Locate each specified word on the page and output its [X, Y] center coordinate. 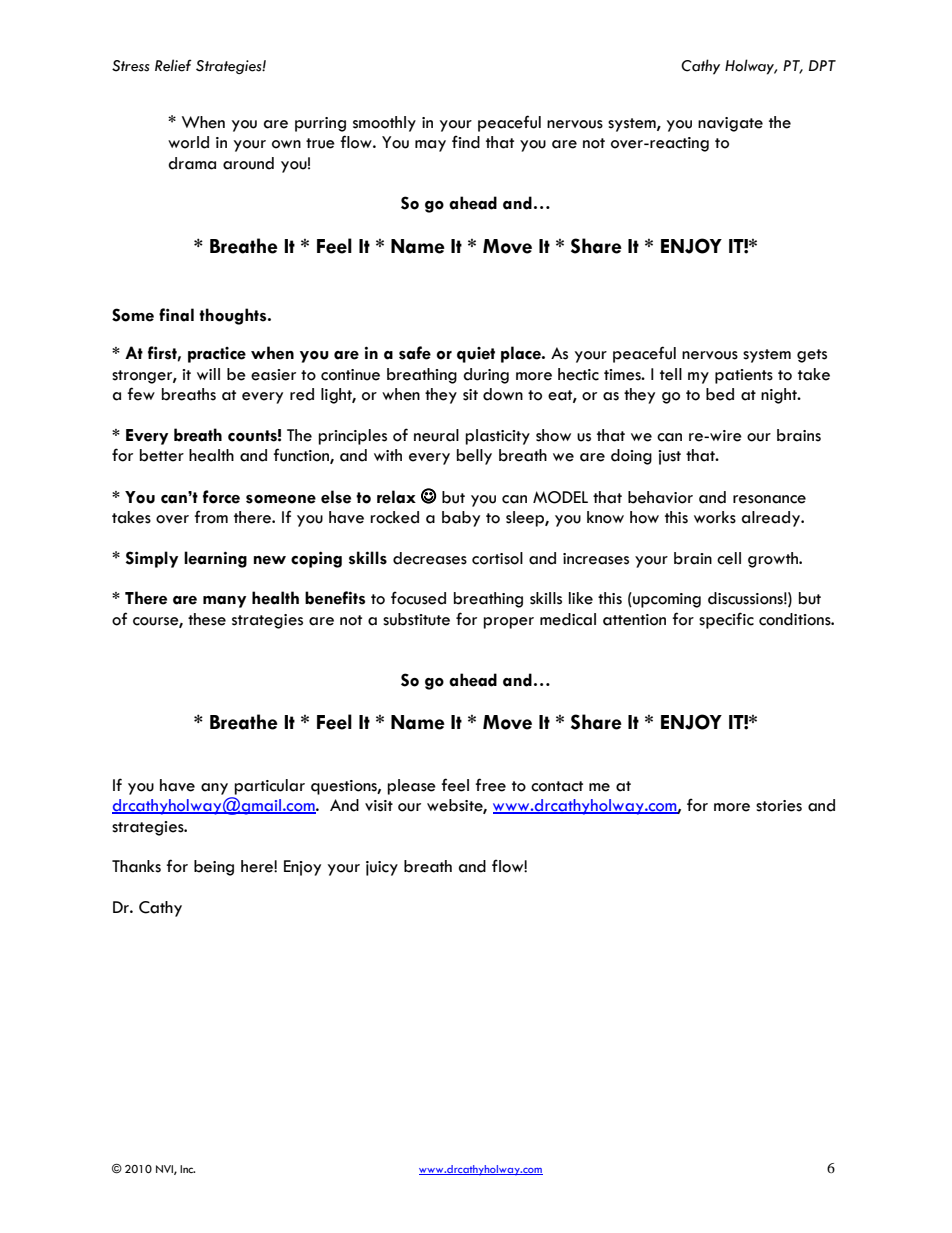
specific [726, 620]
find [466, 142]
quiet [476, 355]
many [224, 602]
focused [418, 598]
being [214, 868]
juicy [382, 868]
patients [744, 376]
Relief [173, 65]
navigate [730, 124]
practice [217, 355]
